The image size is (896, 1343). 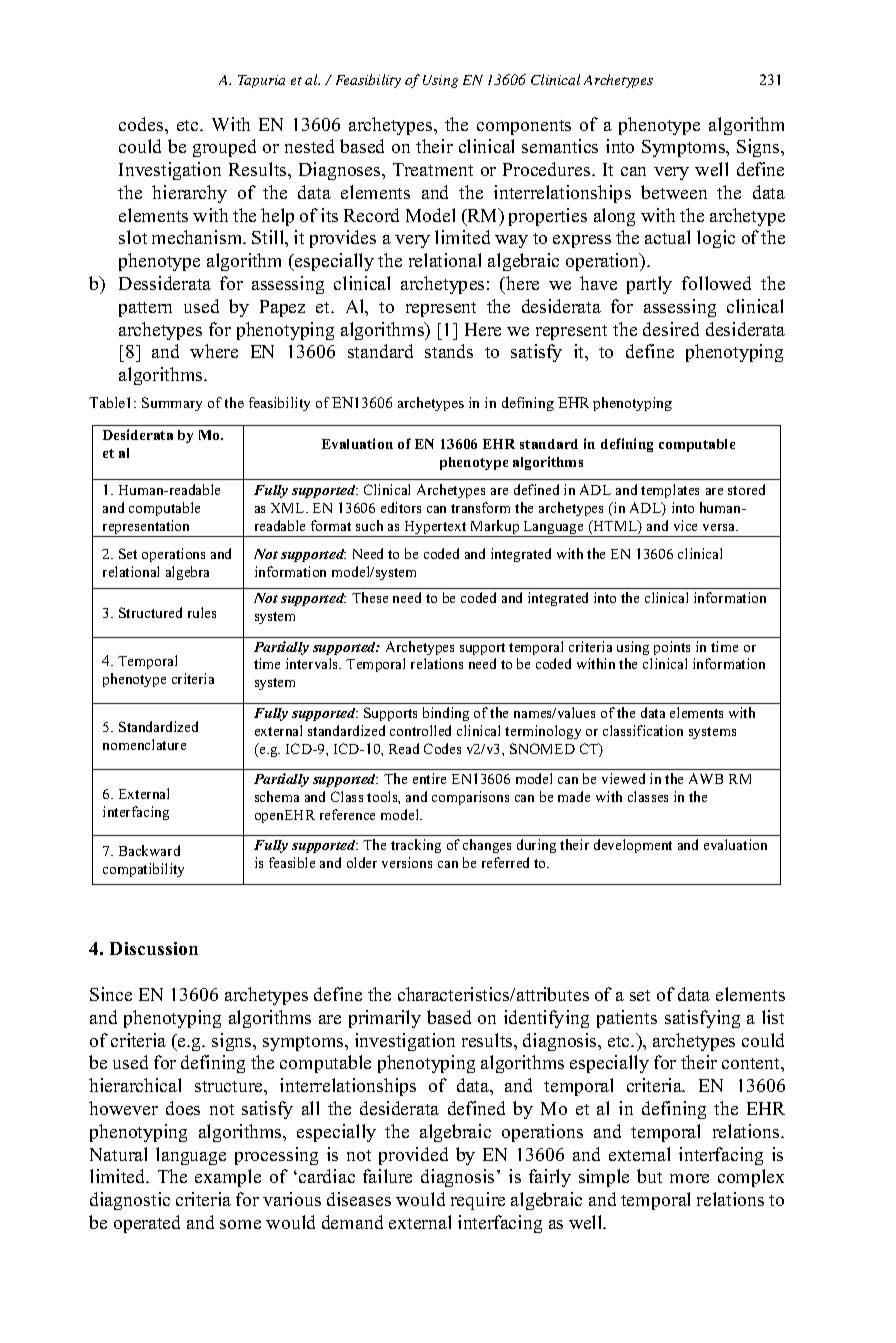 I want to click on rules, so click(x=202, y=612).
